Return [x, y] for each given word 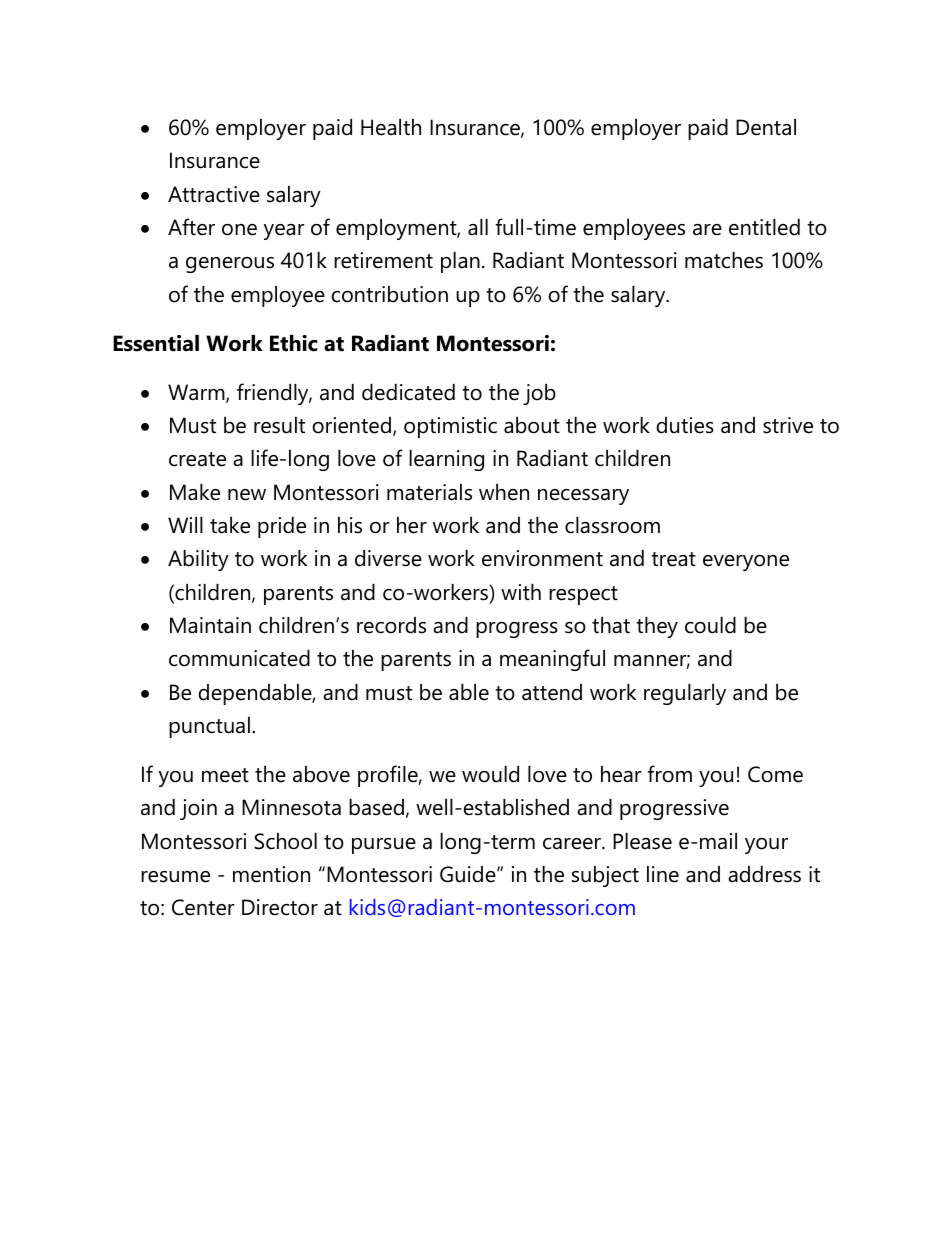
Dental [766, 127]
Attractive [214, 194]
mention [271, 874]
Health [391, 127]
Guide [469, 874]
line [663, 874]
